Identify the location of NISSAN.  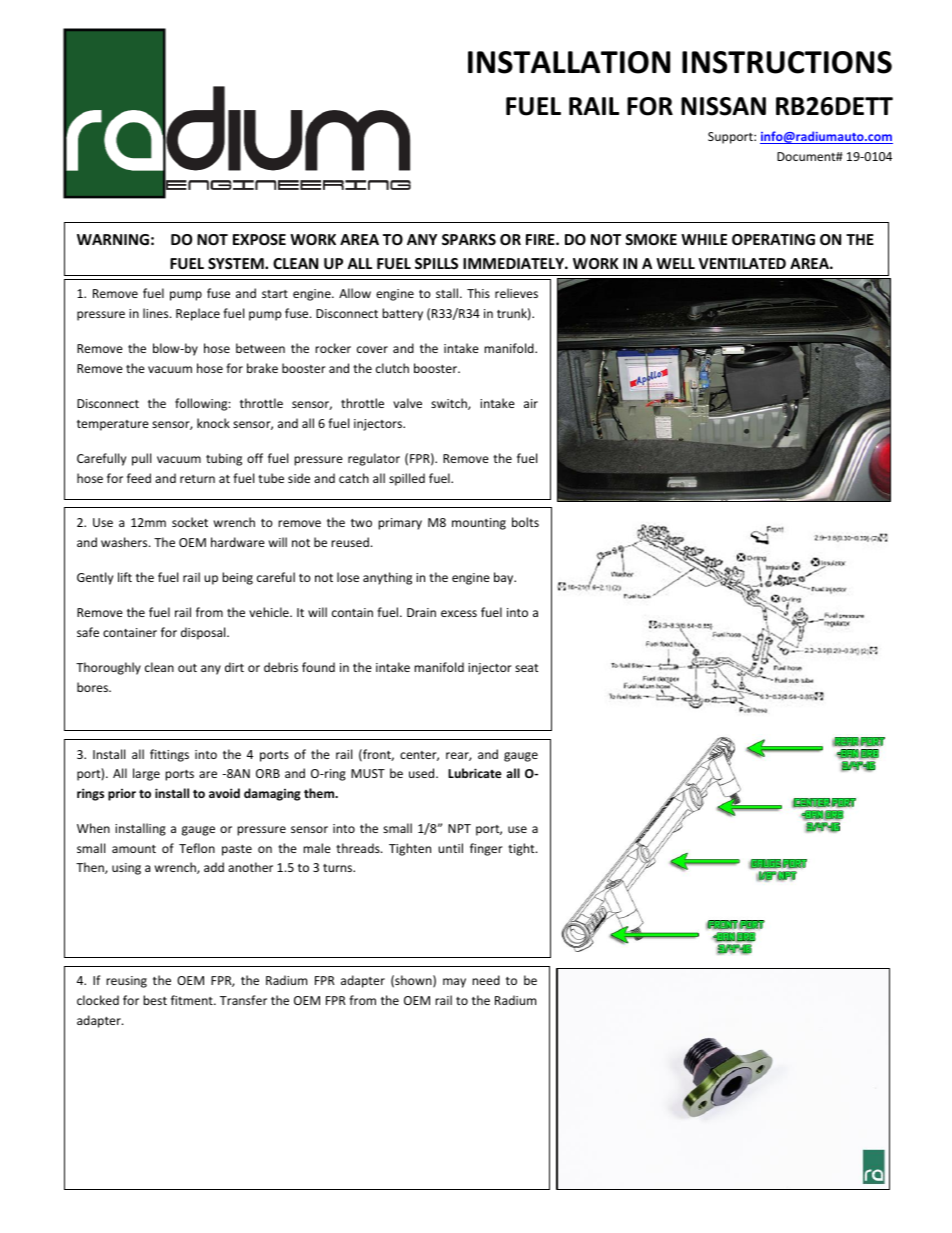
(723, 106).
